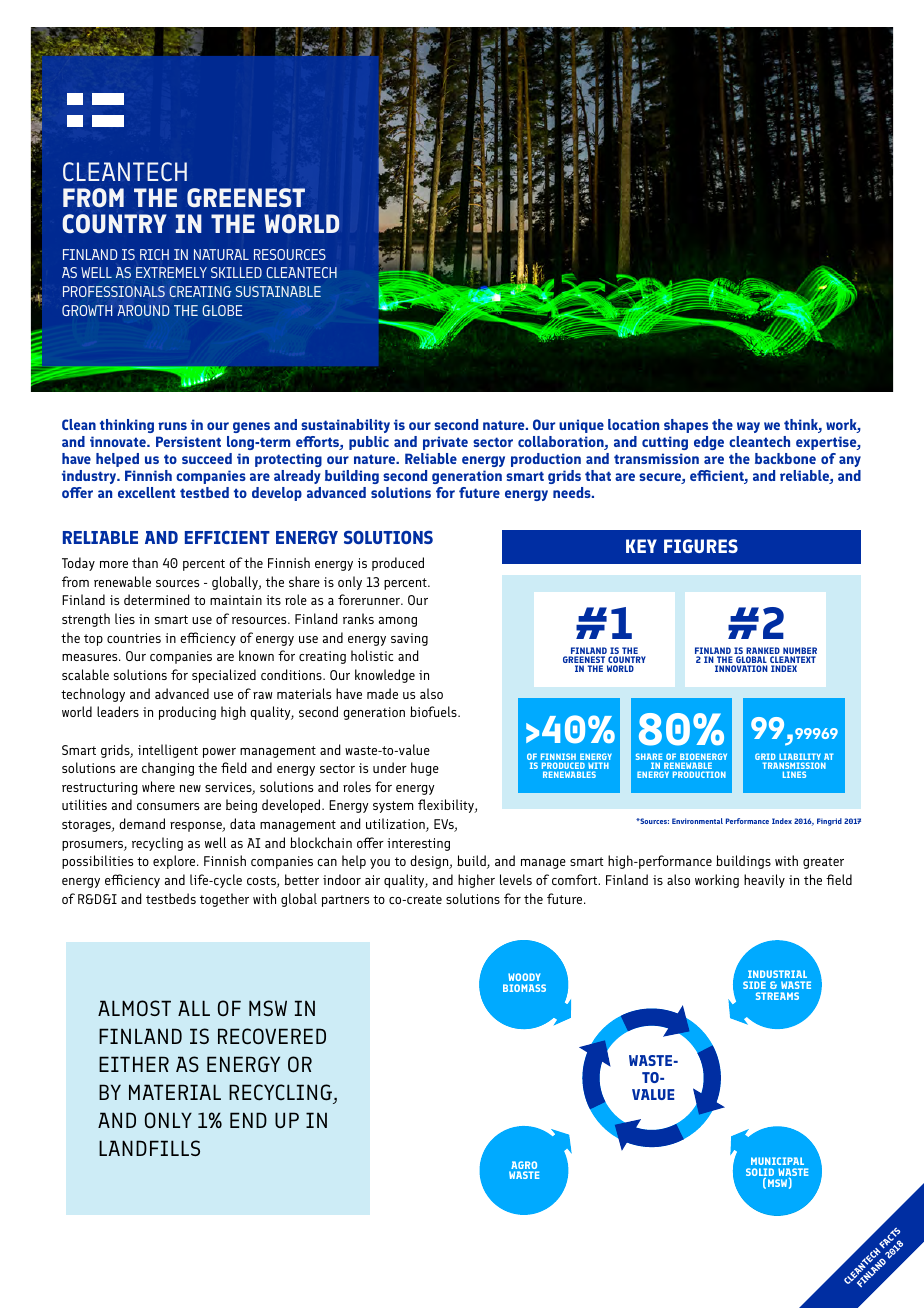 This image has height=1308, width=924. Describe the element at coordinates (224, 900) in the image. I see `together` at that location.
